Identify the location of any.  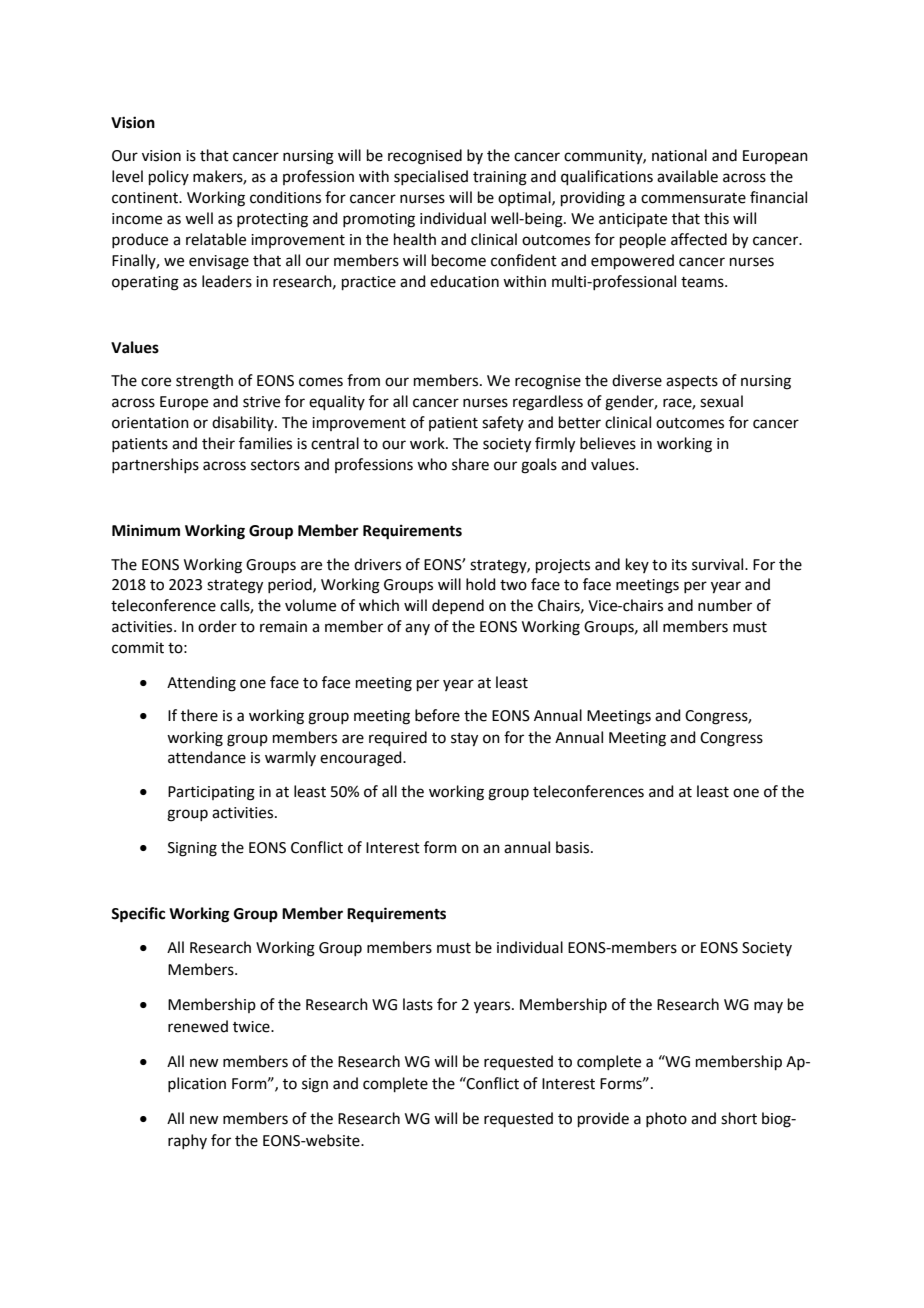
(417, 629).
